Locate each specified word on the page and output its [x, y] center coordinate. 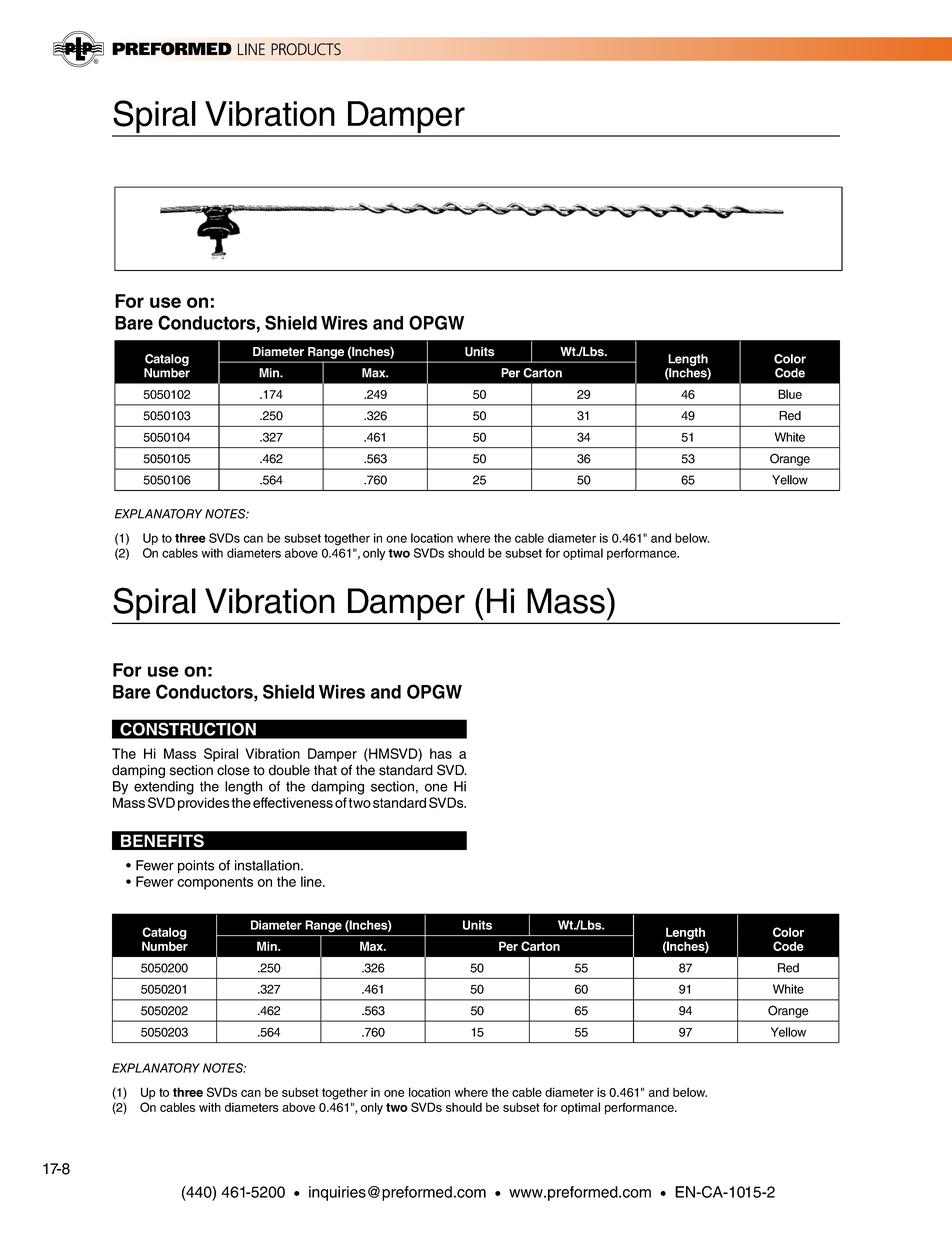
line [312, 881]
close [233, 770]
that [325, 770]
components [215, 883]
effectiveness [293, 802]
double [289, 770]
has [441, 753]
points [196, 867]
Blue [790, 394]
